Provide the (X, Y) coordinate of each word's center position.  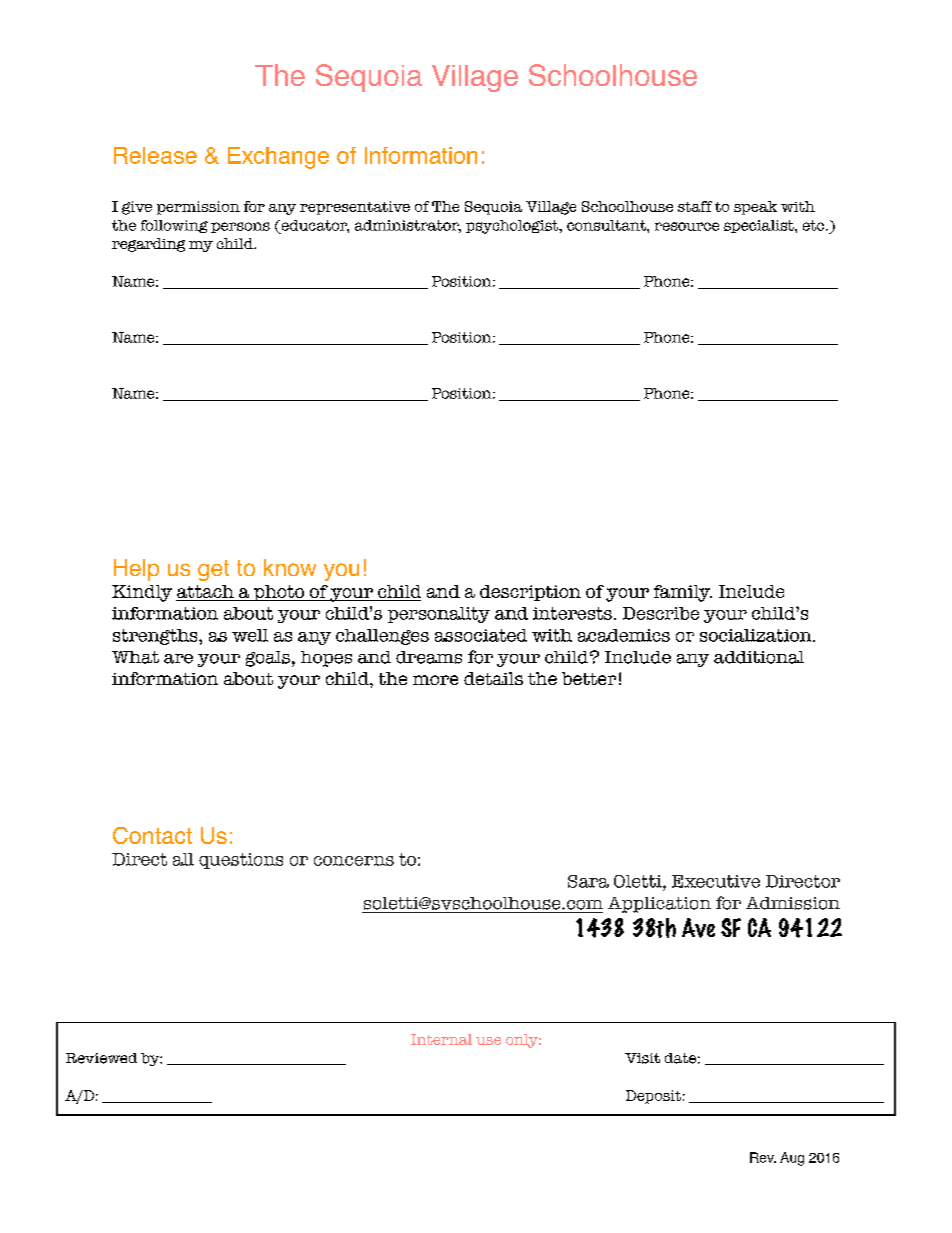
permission (198, 208)
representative (355, 208)
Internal (441, 1039)
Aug (792, 1159)
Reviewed (101, 1058)
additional (759, 657)
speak (755, 208)
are (178, 659)
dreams (429, 657)
